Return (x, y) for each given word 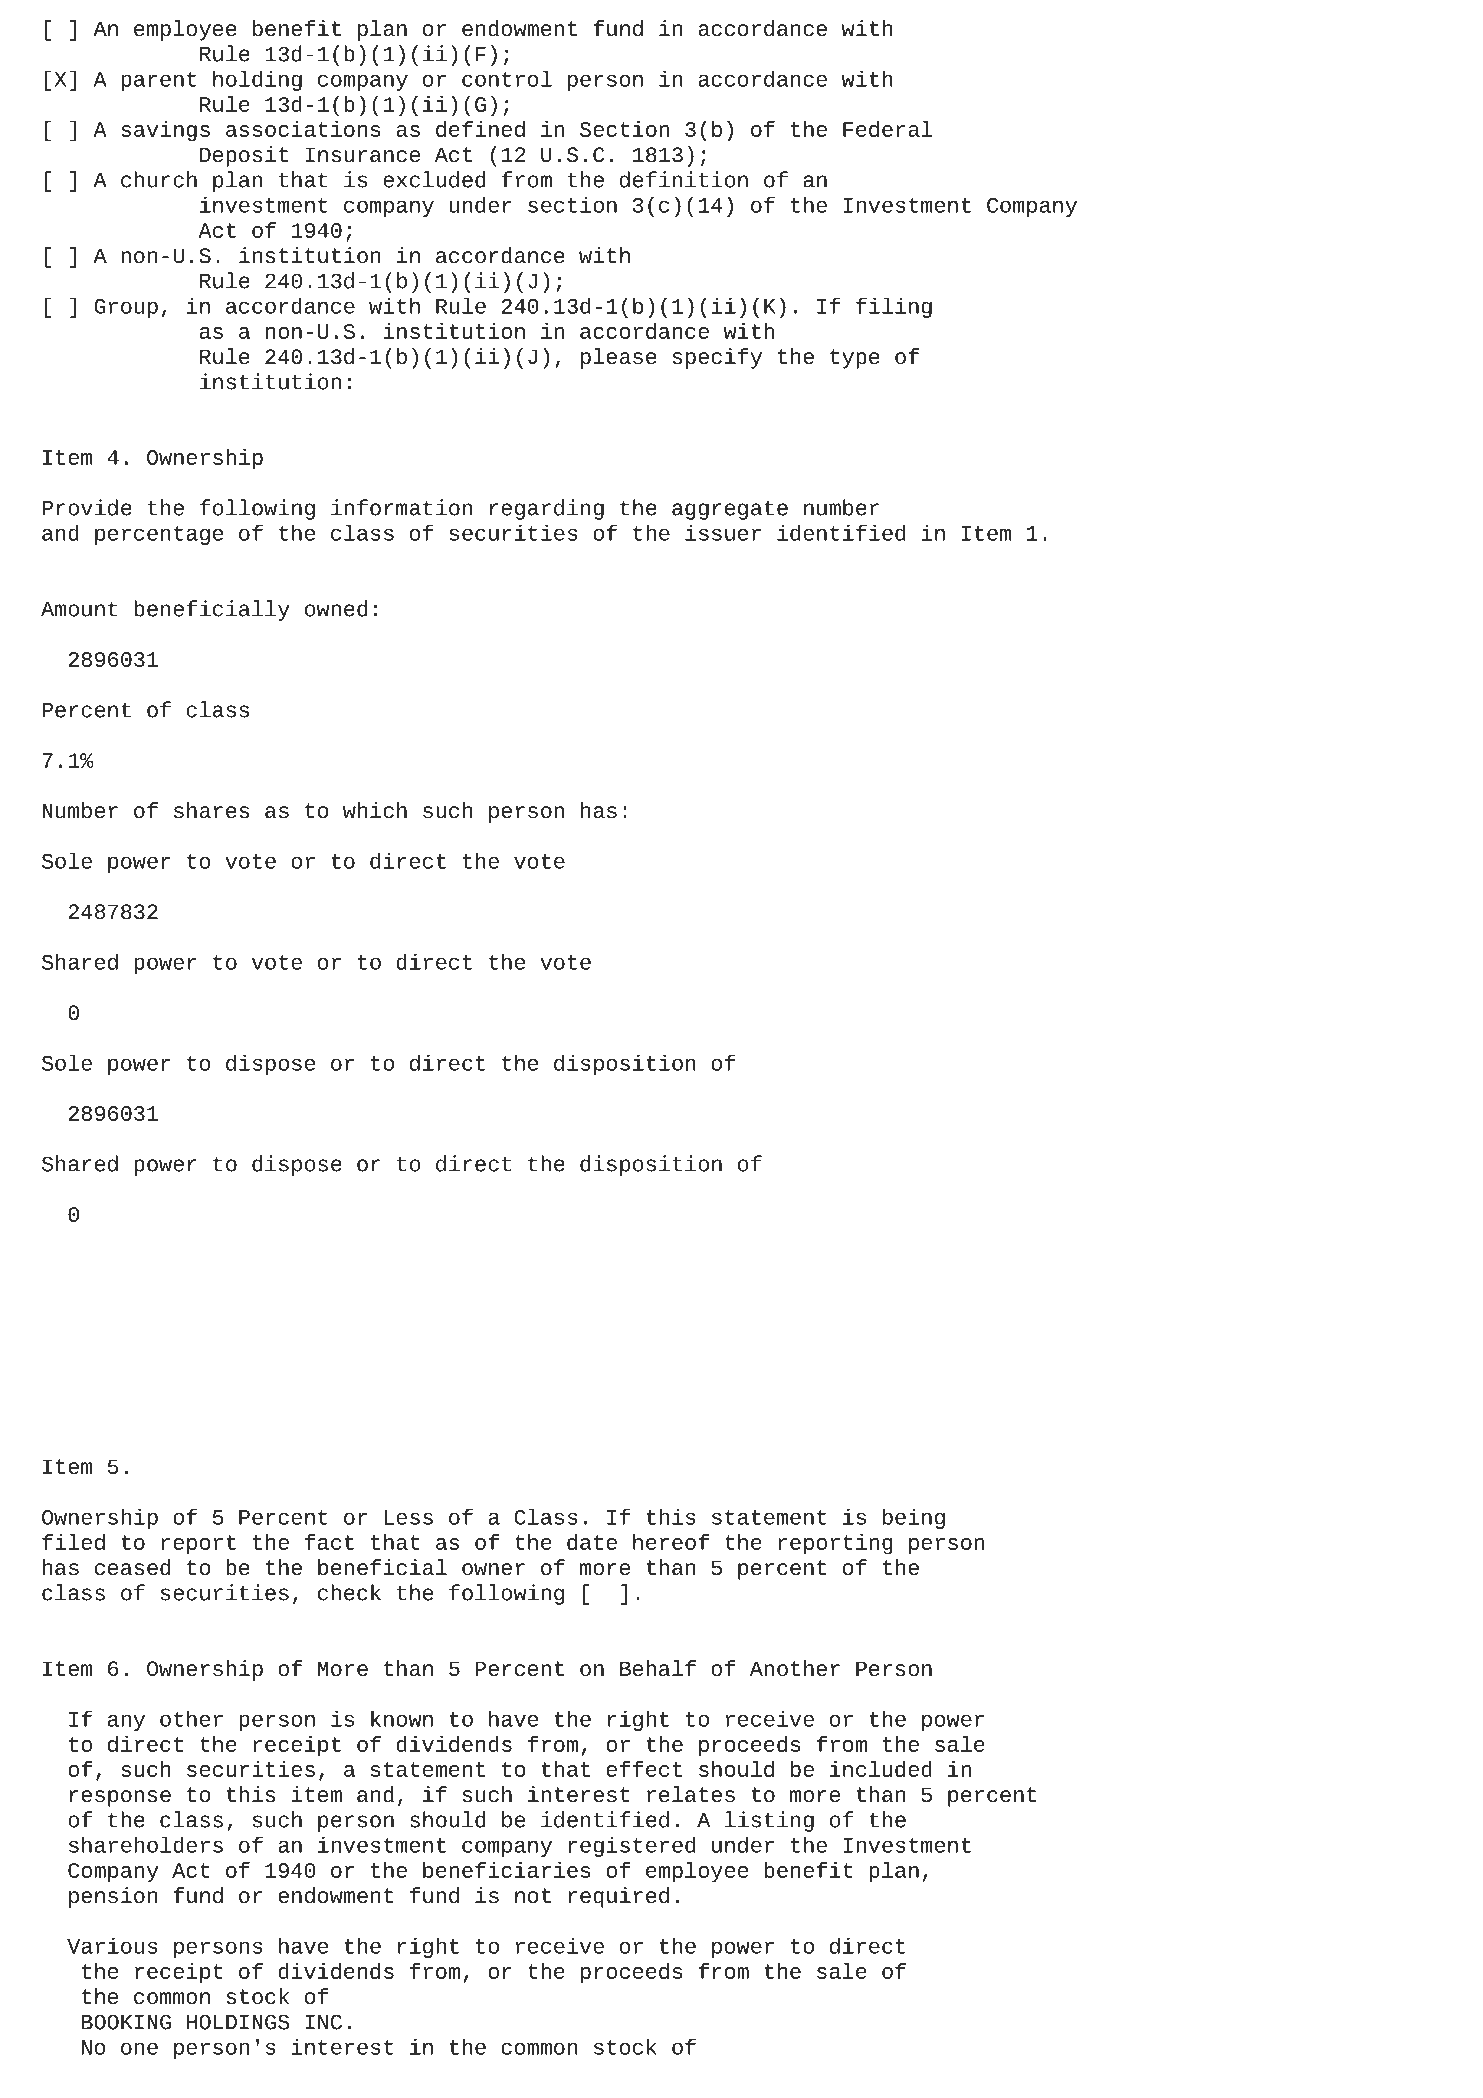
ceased (132, 1567)
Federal (887, 129)
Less (408, 1517)
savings (165, 131)
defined (480, 129)
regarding (547, 509)
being (914, 1518)
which (375, 810)
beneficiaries (507, 1870)
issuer (723, 532)
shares (211, 810)
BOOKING (126, 2022)
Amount (79, 609)
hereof (671, 1542)
